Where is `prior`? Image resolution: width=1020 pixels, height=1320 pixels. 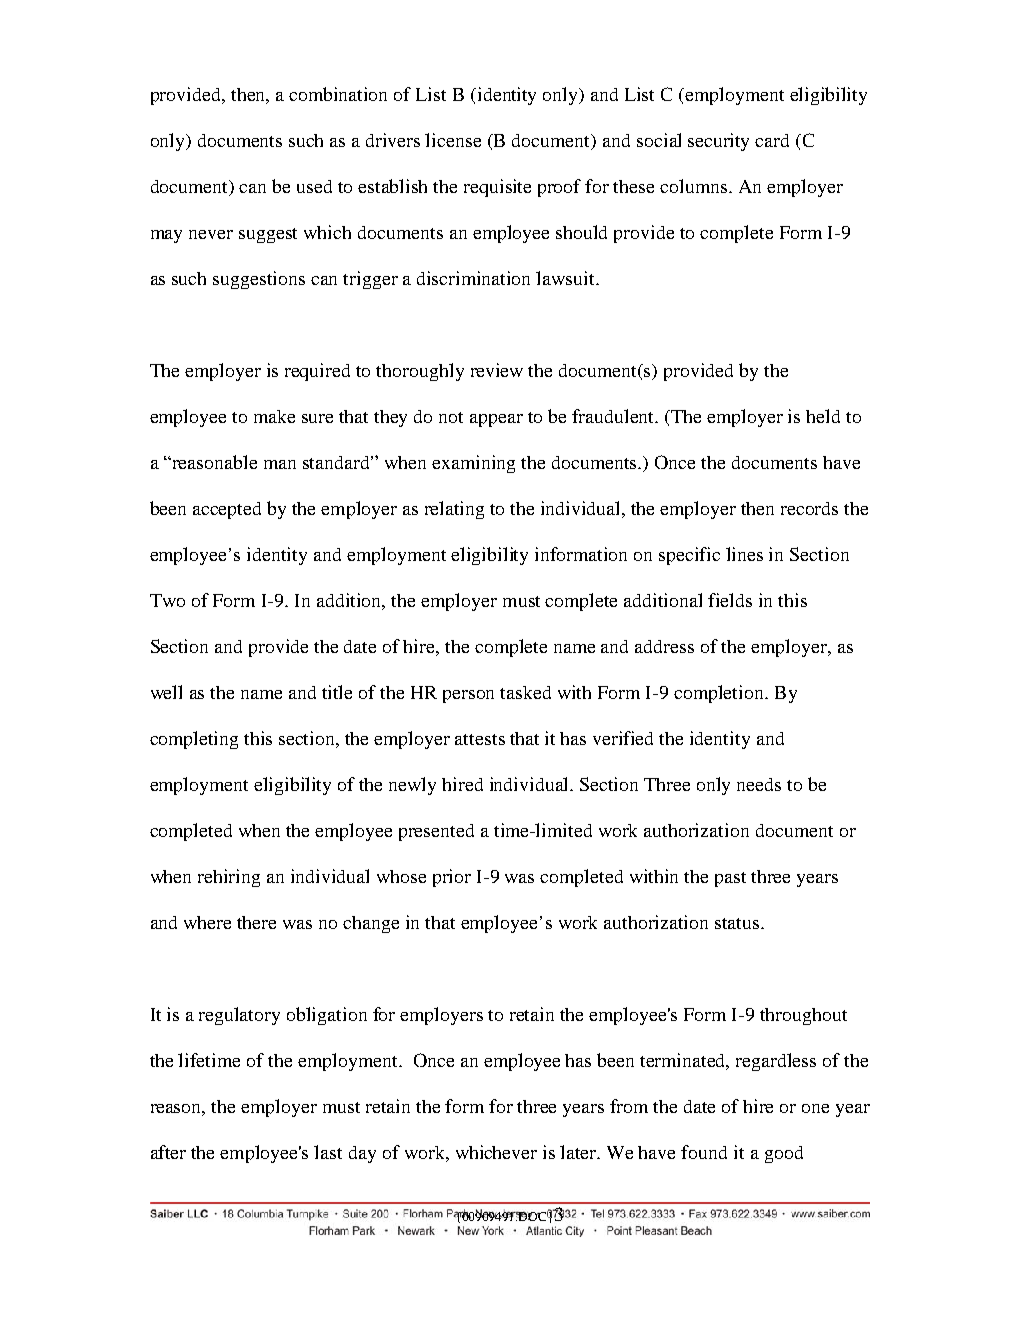 prior is located at coordinates (452, 878).
